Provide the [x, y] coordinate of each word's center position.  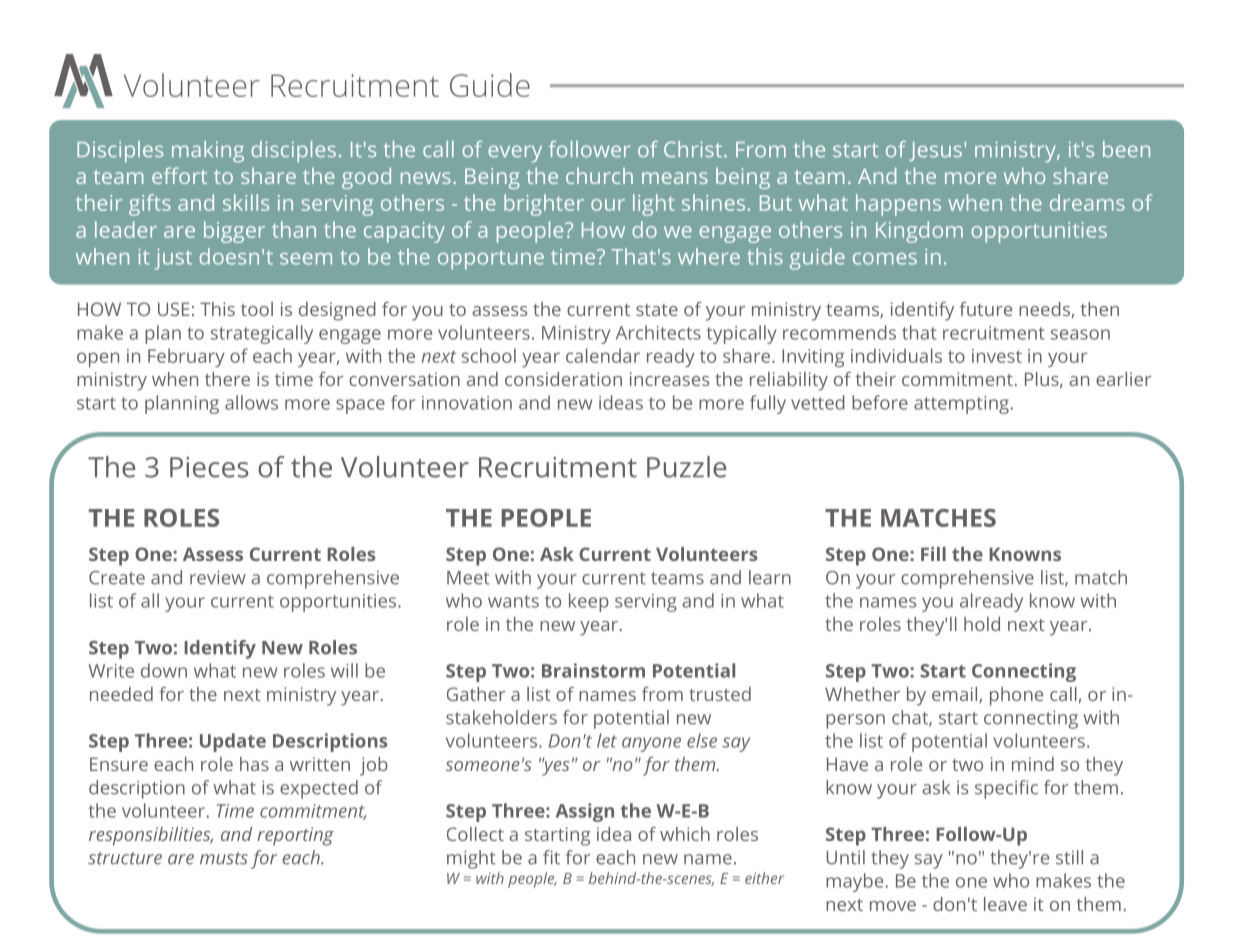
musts [224, 858]
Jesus [935, 151]
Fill [933, 554]
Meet [468, 578]
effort [179, 175]
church [599, 175]
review [218, 577]
